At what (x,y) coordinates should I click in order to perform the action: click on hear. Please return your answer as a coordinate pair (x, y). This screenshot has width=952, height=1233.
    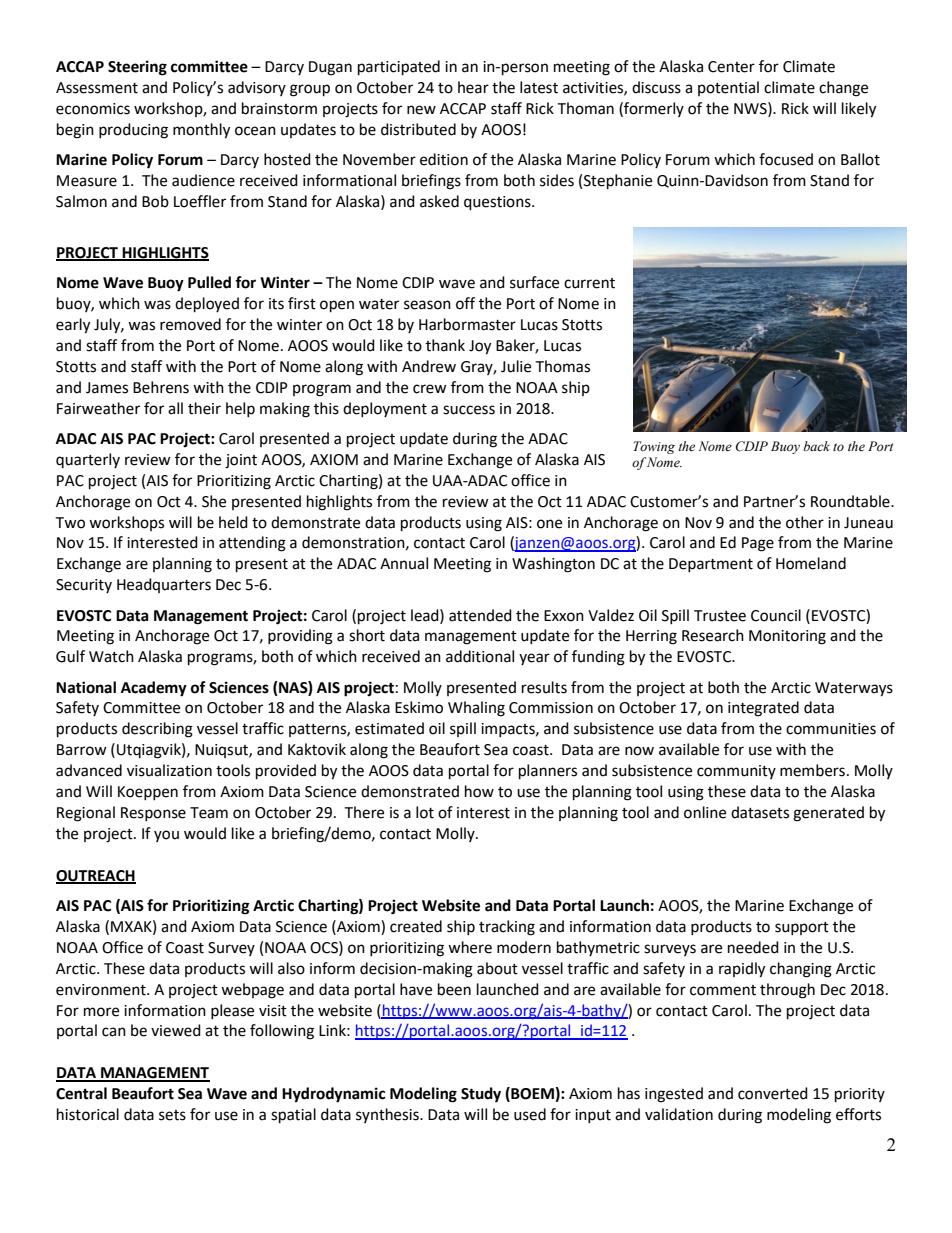
    Looking at the image, I should click on (473, 87).
